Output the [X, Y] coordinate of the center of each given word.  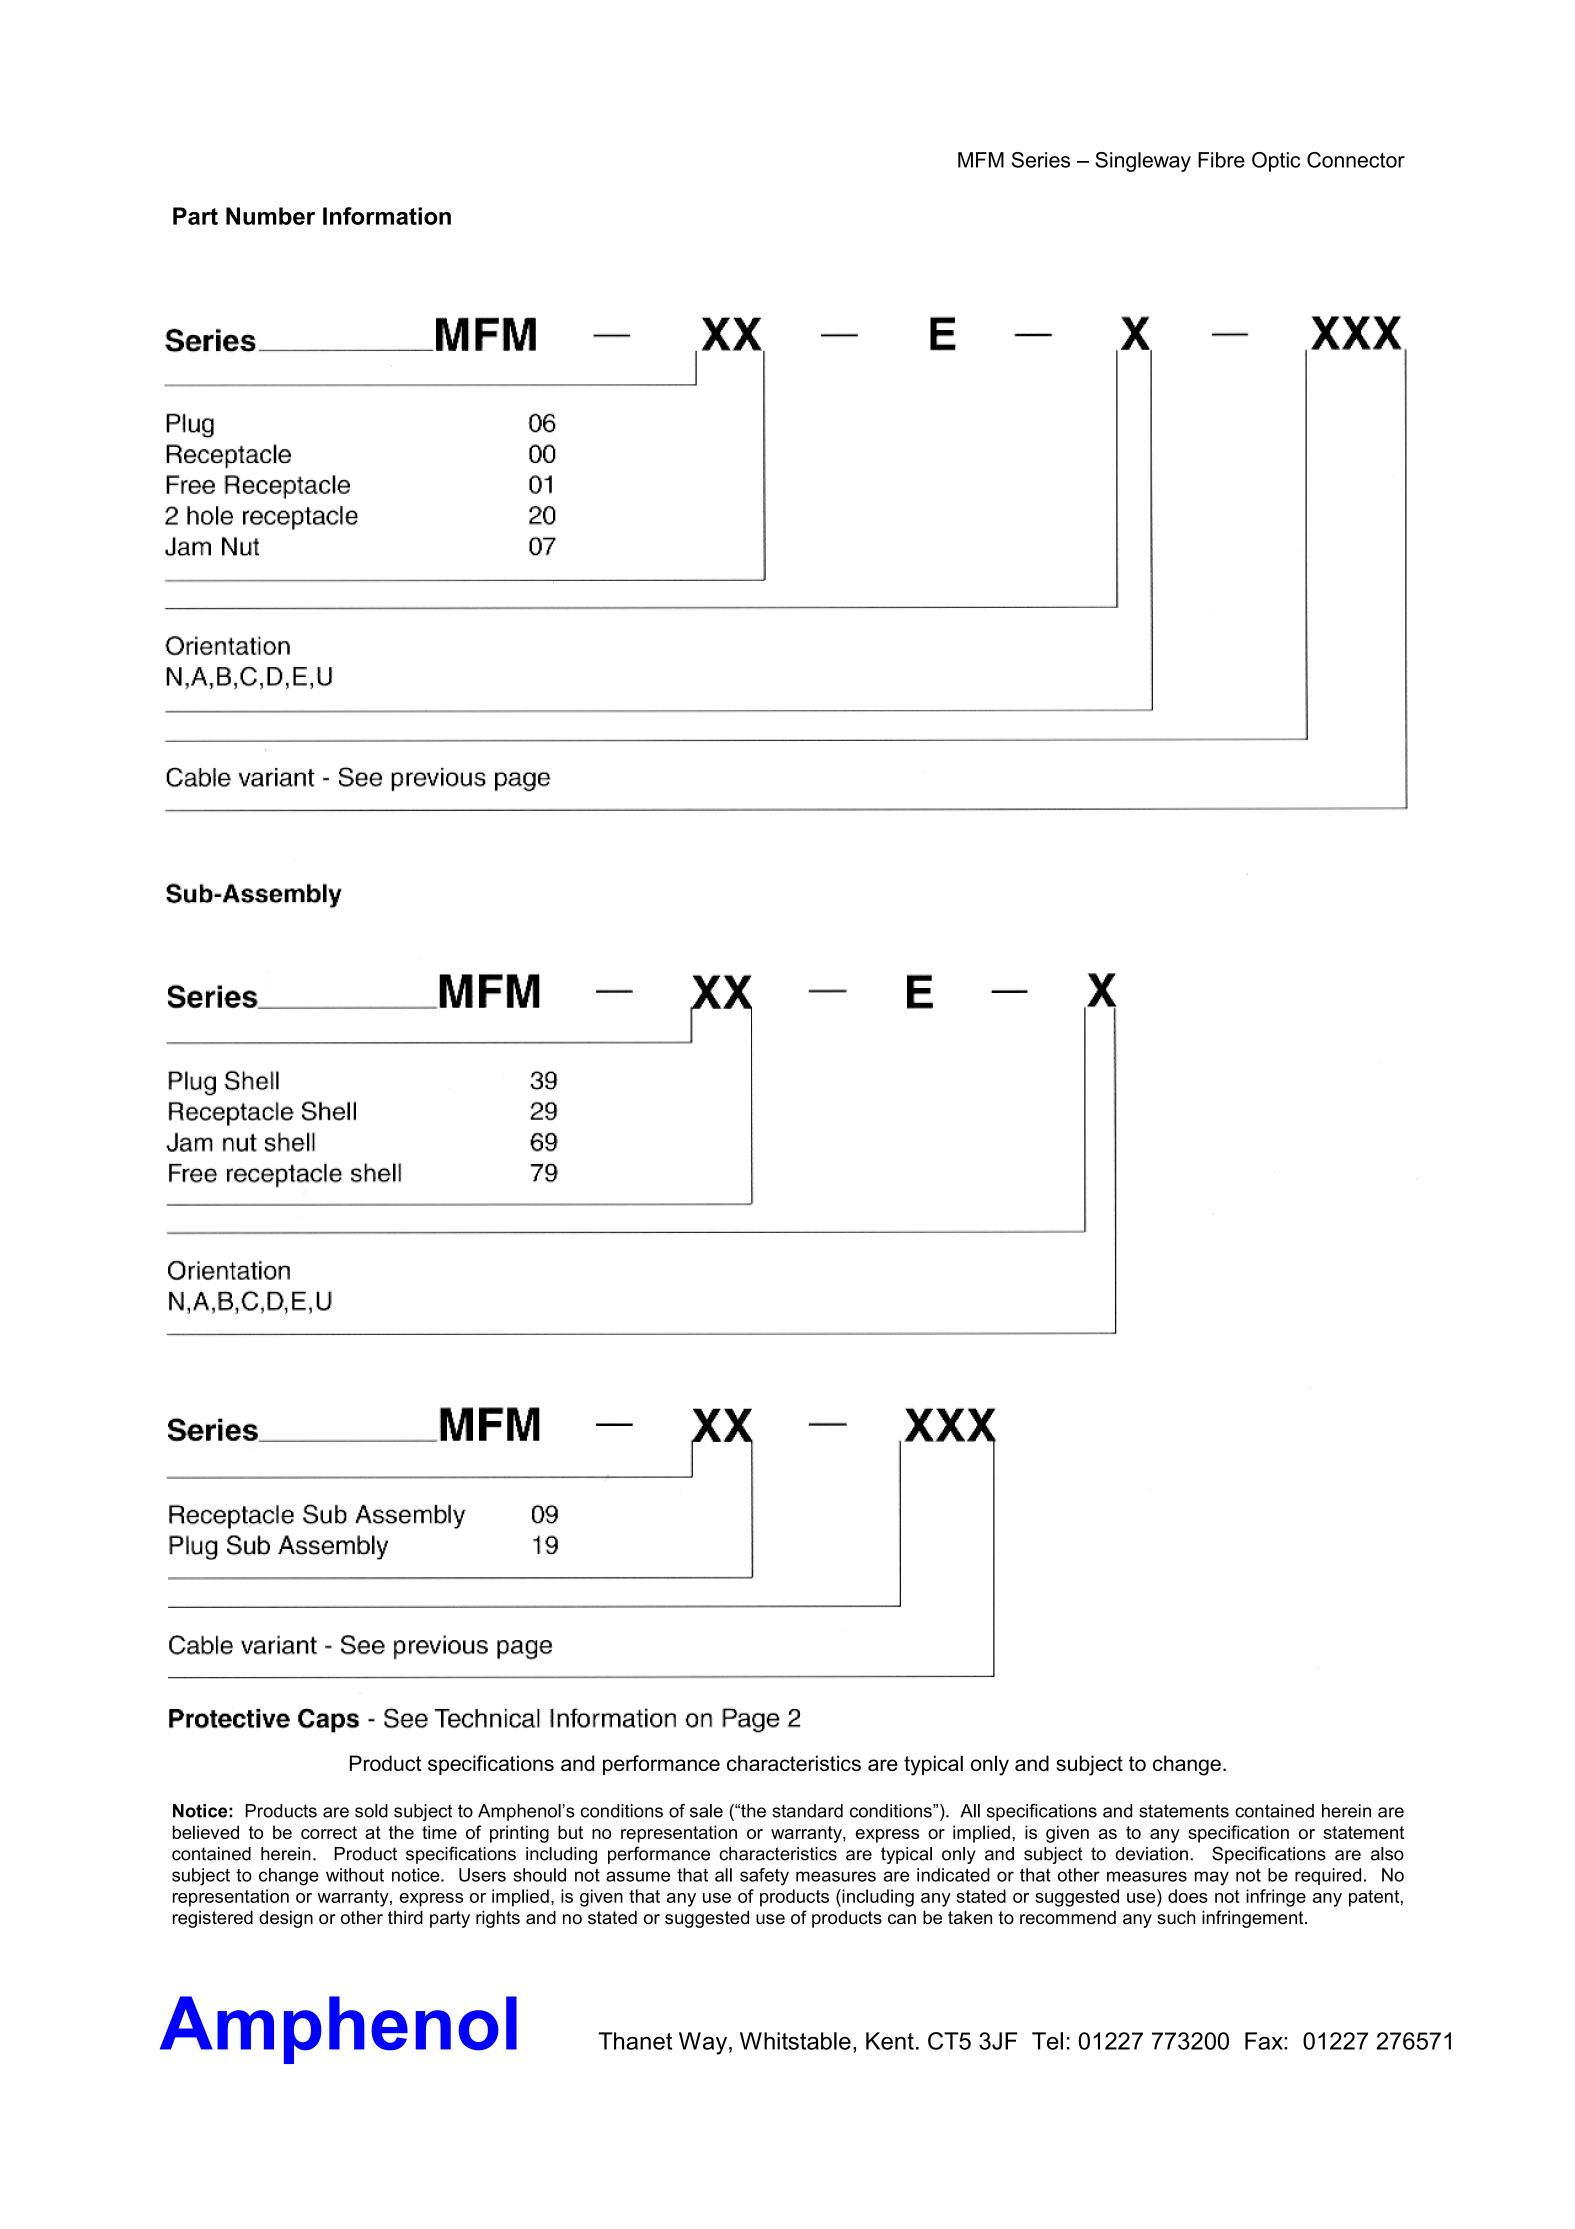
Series [1041, 160]
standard [807, 1811]
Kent [890, 2041]
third [405, 1917]
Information [387, 216]
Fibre [1221, 160]
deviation [1151, 1854]
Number [270, 216]
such [1176, 1917]
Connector [1356, 160]
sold [371, 1811]
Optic [1276, 162]
